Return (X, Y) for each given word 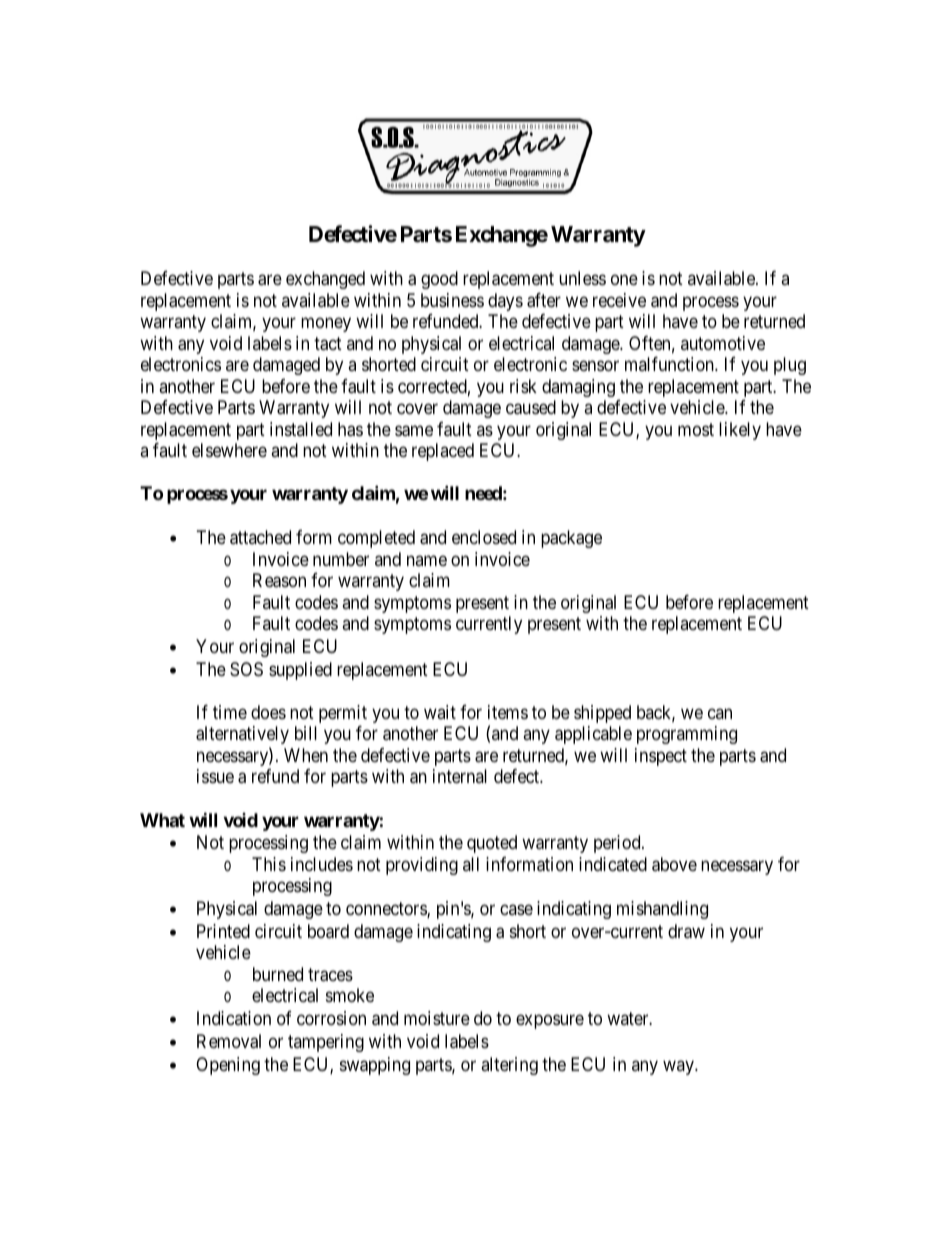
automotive (723, 343)
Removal (229, 1041)
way (679, 1067)
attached (260, 537)
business (452, 300)
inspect (661, 757)
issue (215, 776)
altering (509, 1066)
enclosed (484, 537)
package (571, 539)
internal (460, 776)
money (326, 325)
